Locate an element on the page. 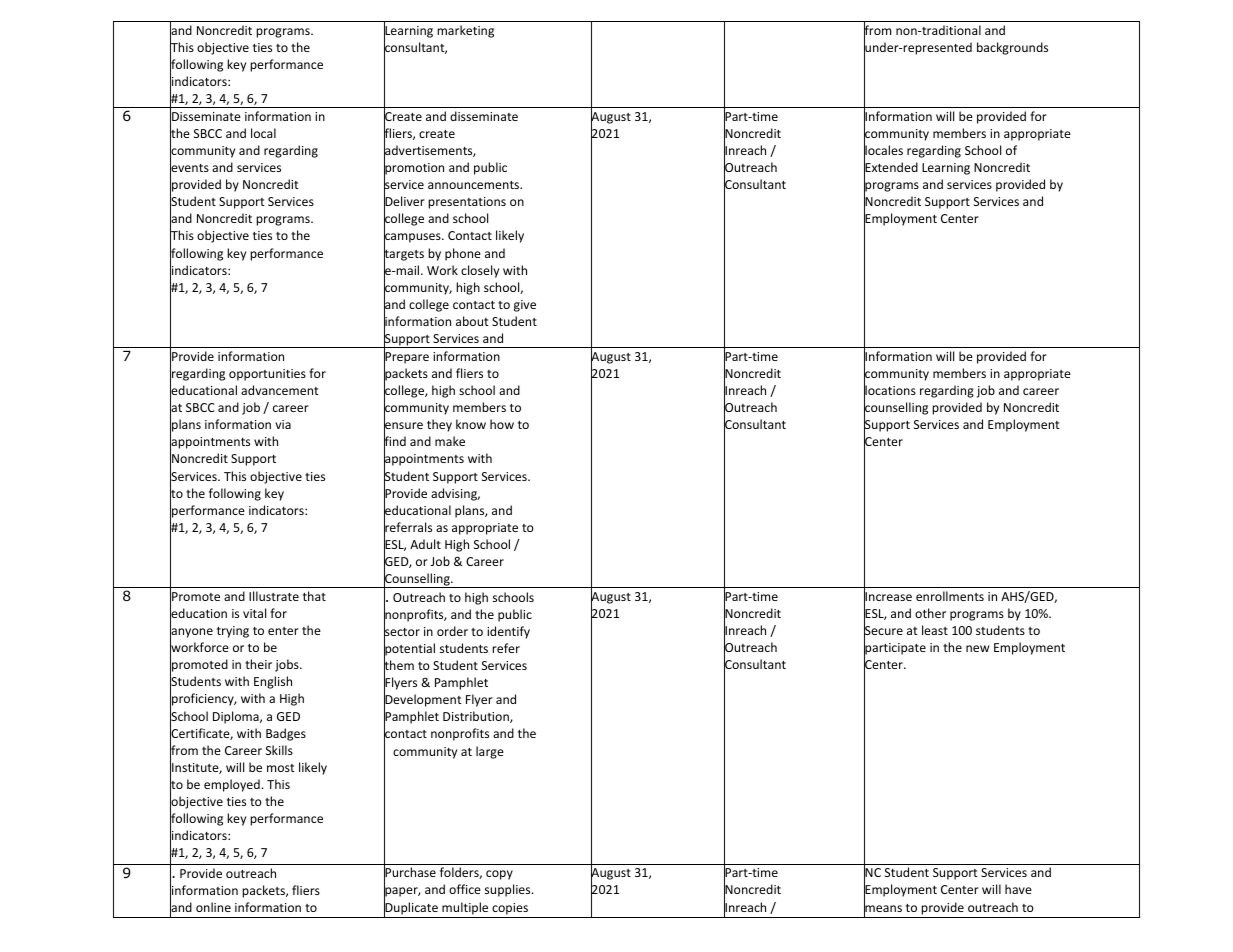 This document has width=1233, height=952. new is located at coordinates (977, 648).
